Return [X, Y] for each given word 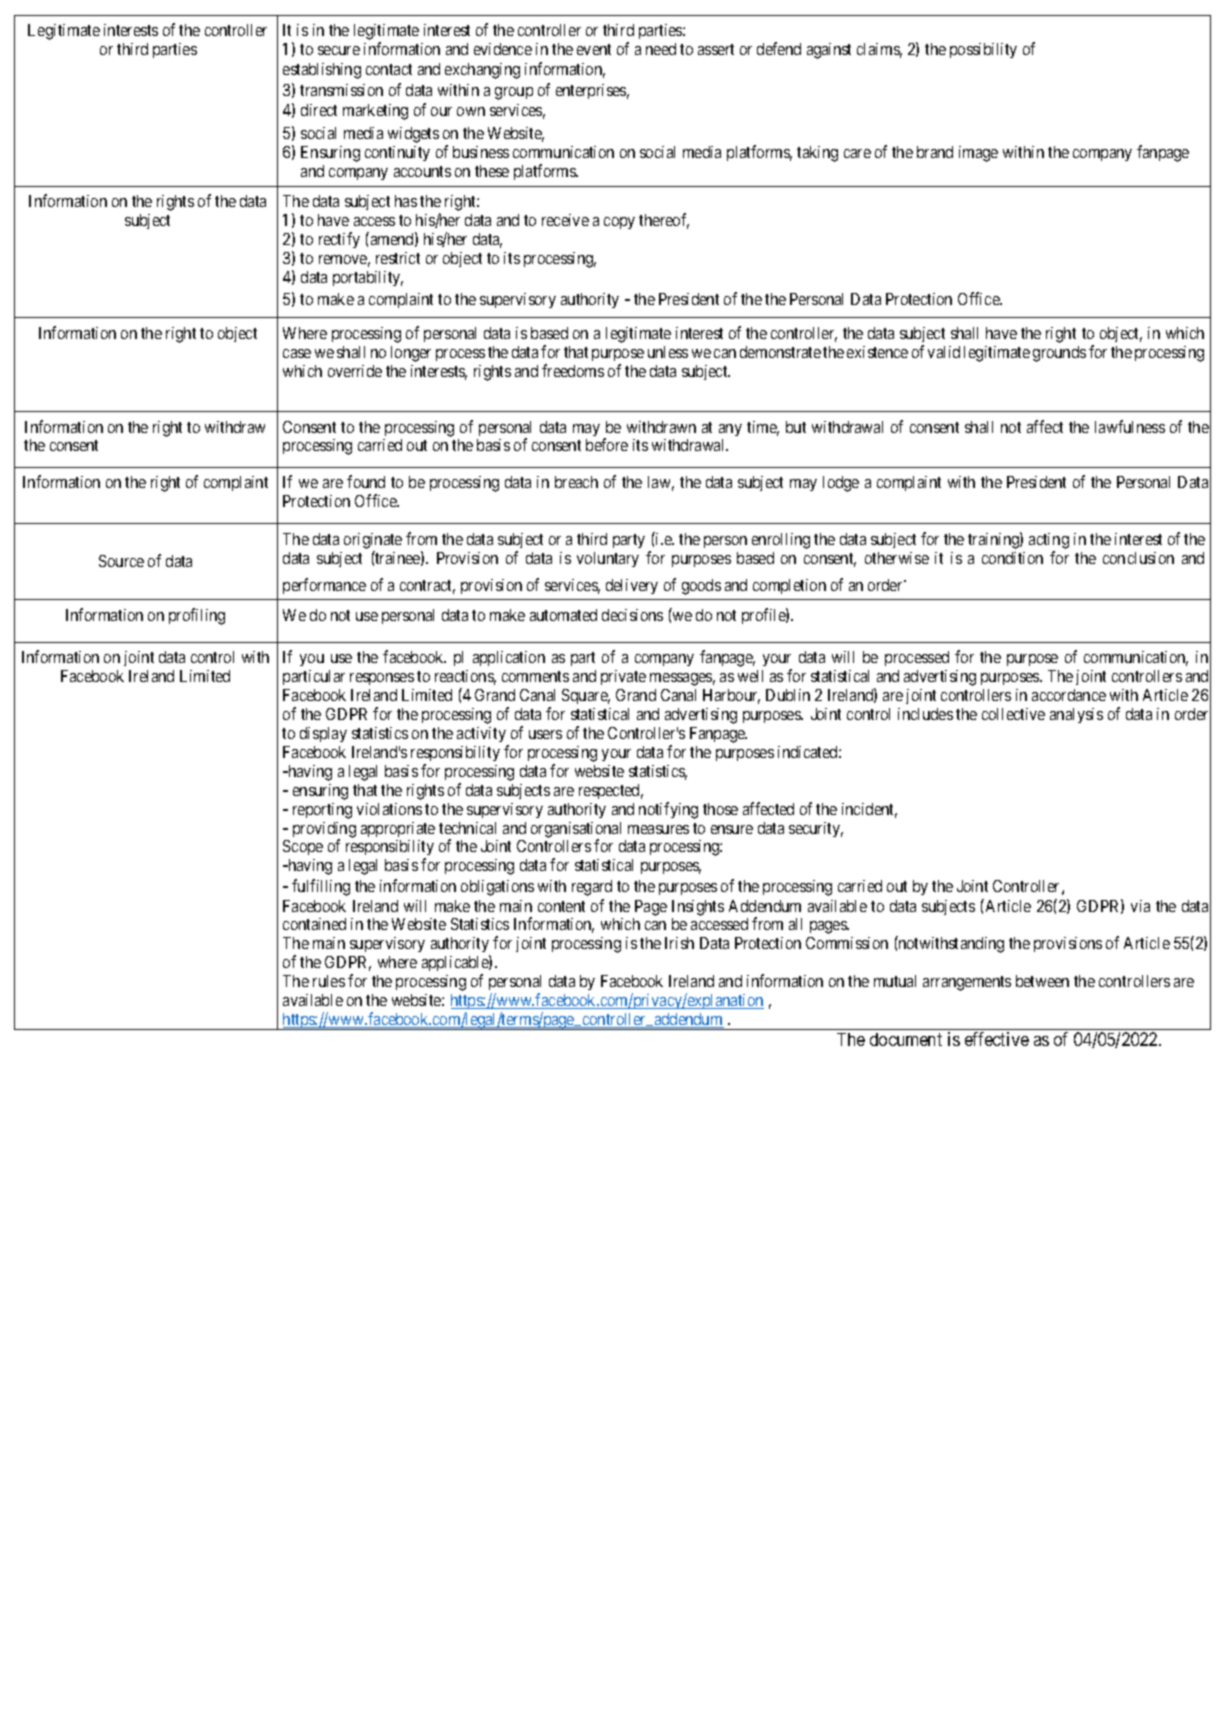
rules [329, 981]
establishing [322, 71]
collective [1013, 714]
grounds [1059, 354]
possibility [983, 50]
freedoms [573, 370]
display [323, 734]
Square [586, 696]
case [297, 353]
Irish [679, 943]
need [661, 49]
